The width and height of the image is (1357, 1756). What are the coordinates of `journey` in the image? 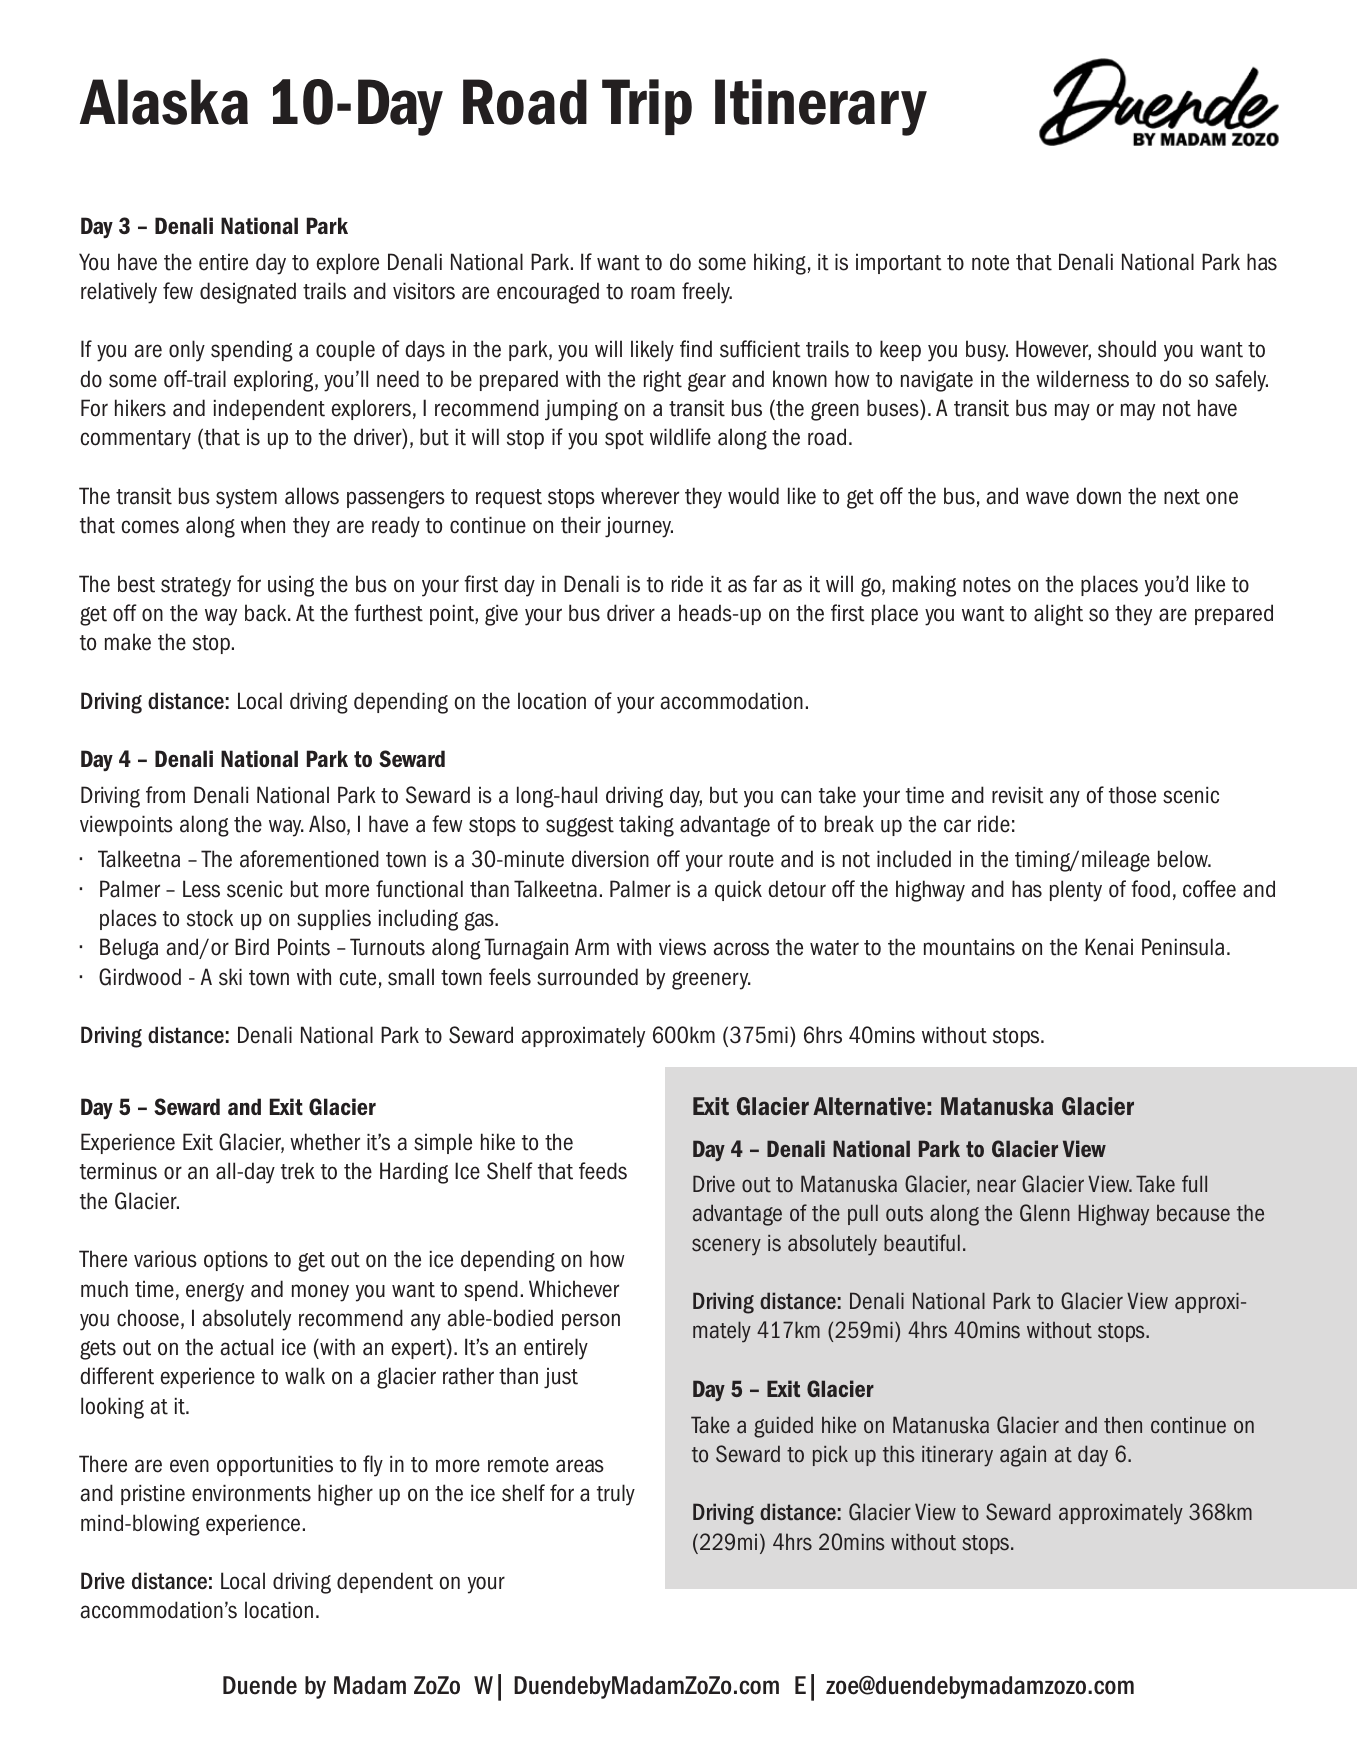 It's located at (639, 527).
